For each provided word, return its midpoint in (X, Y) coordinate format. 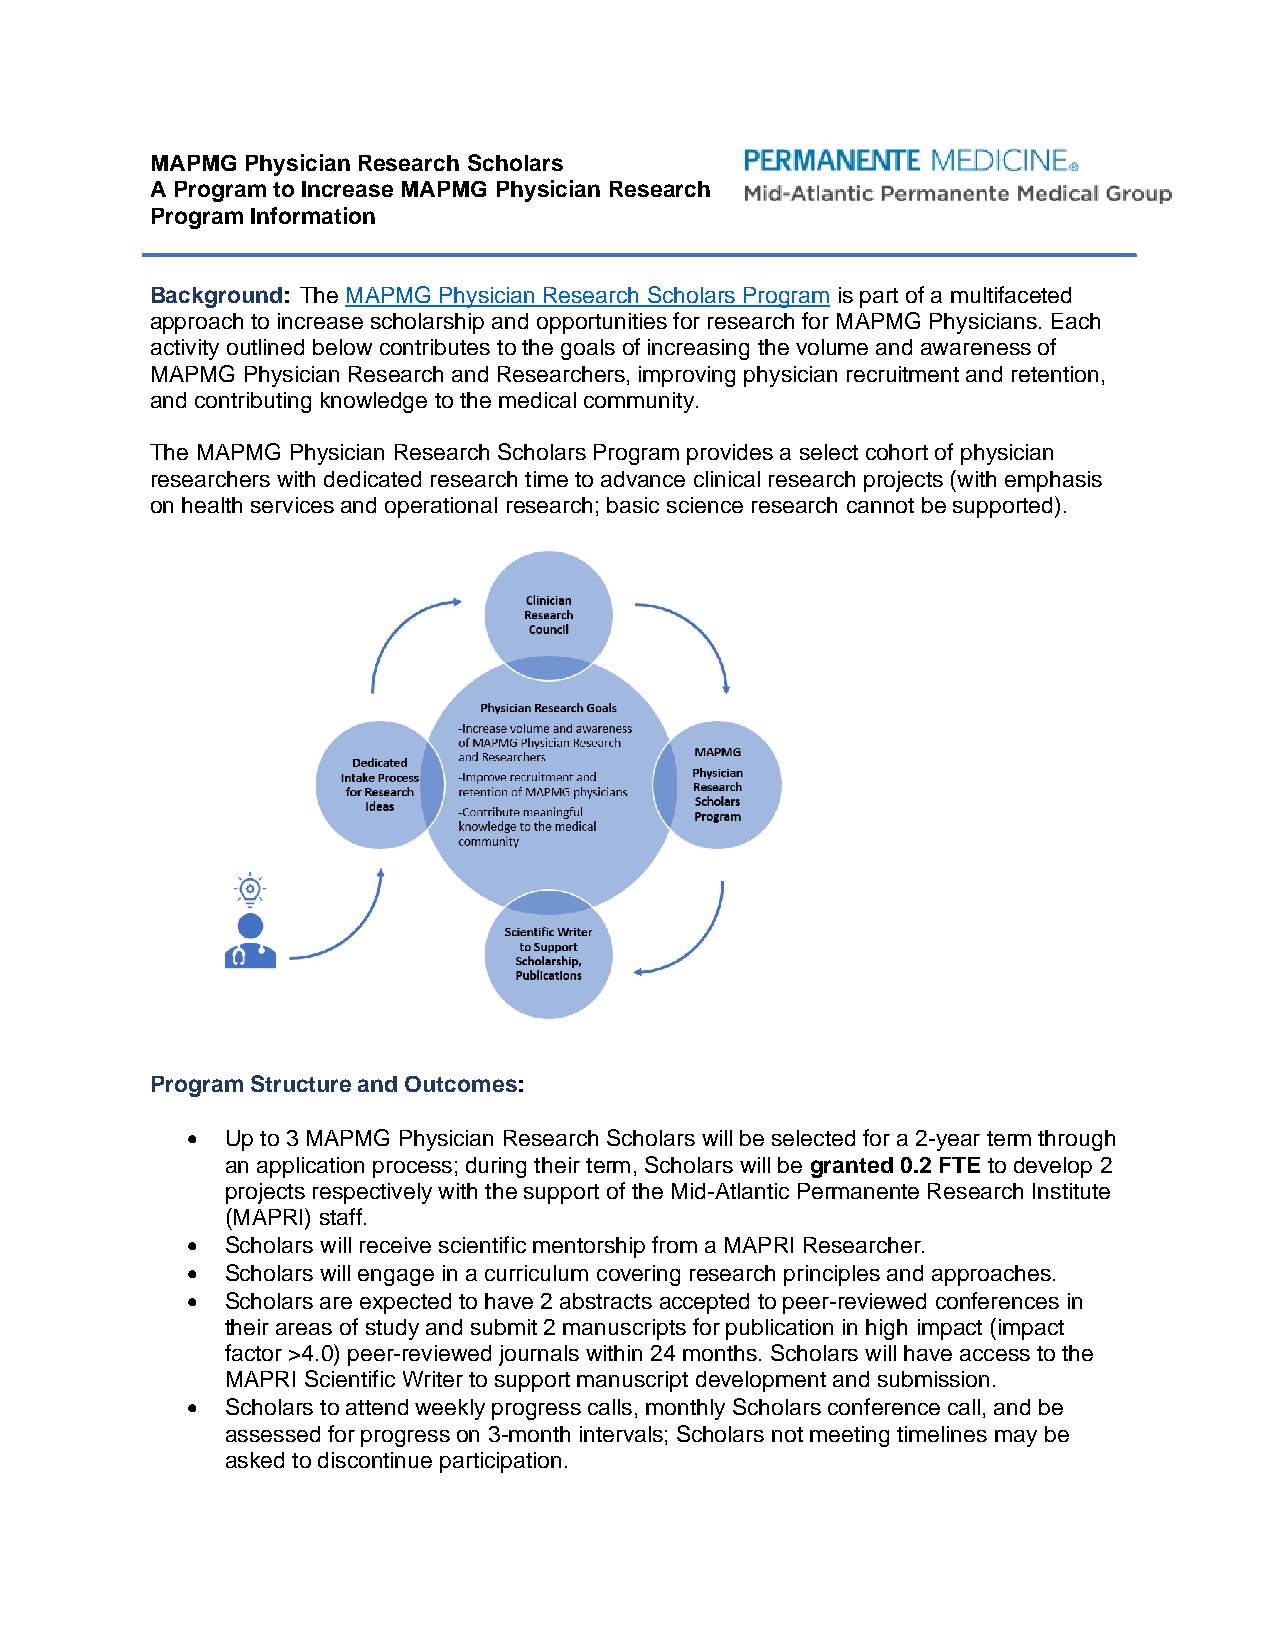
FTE (960, 1165)
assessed (273, 1434)
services (292, 505)
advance (643, 479)
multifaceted (1011, 294)
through (1076, 1140)
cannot (880, 505)
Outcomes (461, 1084)
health (212, 505)
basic (633, 505)
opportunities (602, 323)
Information (313, 215)
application (310, 1167)
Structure (301, 1083)
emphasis (1053, 481)
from (674, 1244)
